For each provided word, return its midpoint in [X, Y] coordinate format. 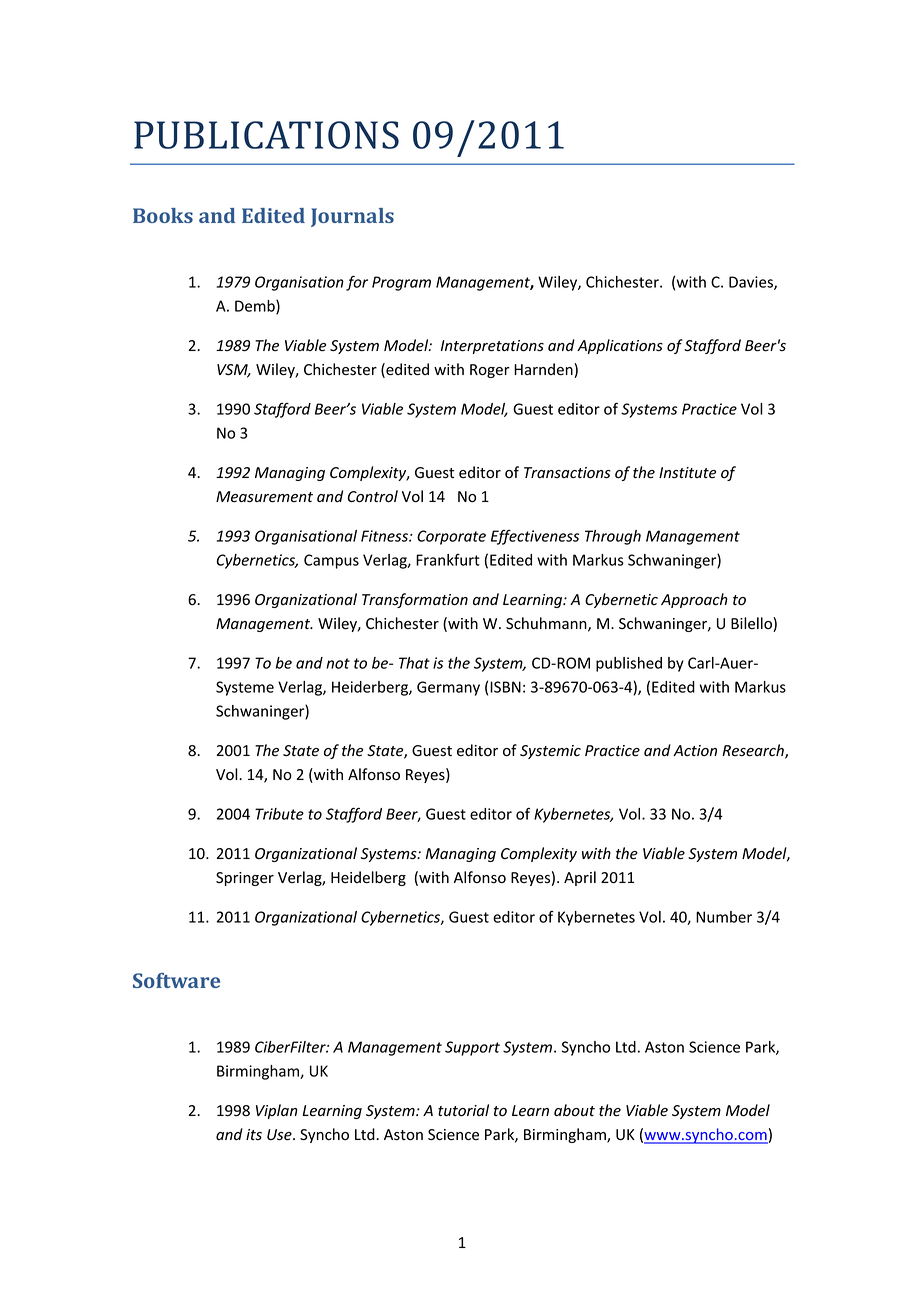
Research [754, 751]
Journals [352, 217]
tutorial [463, 1110]
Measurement [264, 497]
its [254, 1134]
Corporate [451, 537]
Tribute [279, 814]
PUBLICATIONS [266, 135]
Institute [687, 473]
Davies [752, 283]
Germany [448, 688]
